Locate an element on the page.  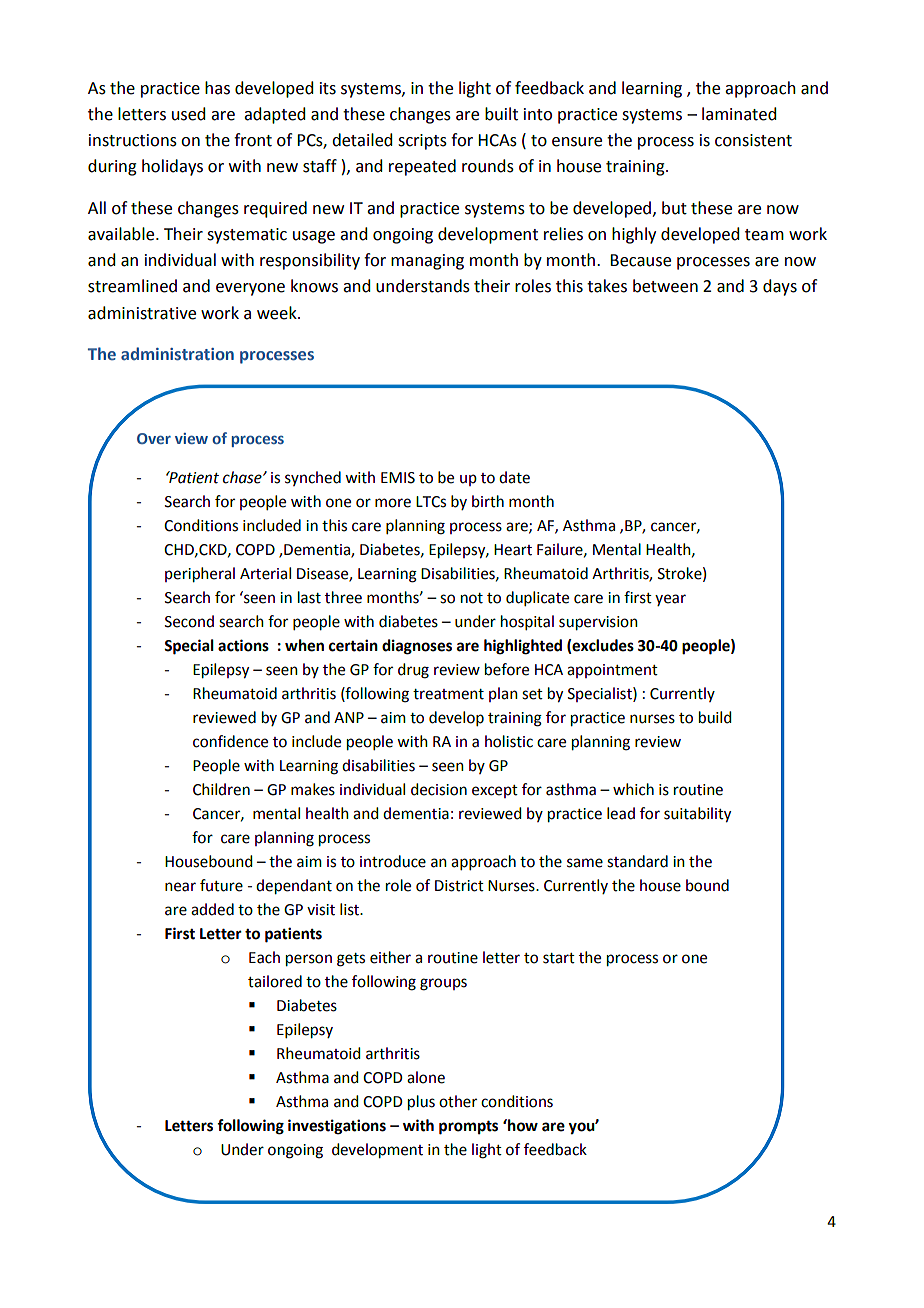
scripts is located at coordinates (422, 142).
